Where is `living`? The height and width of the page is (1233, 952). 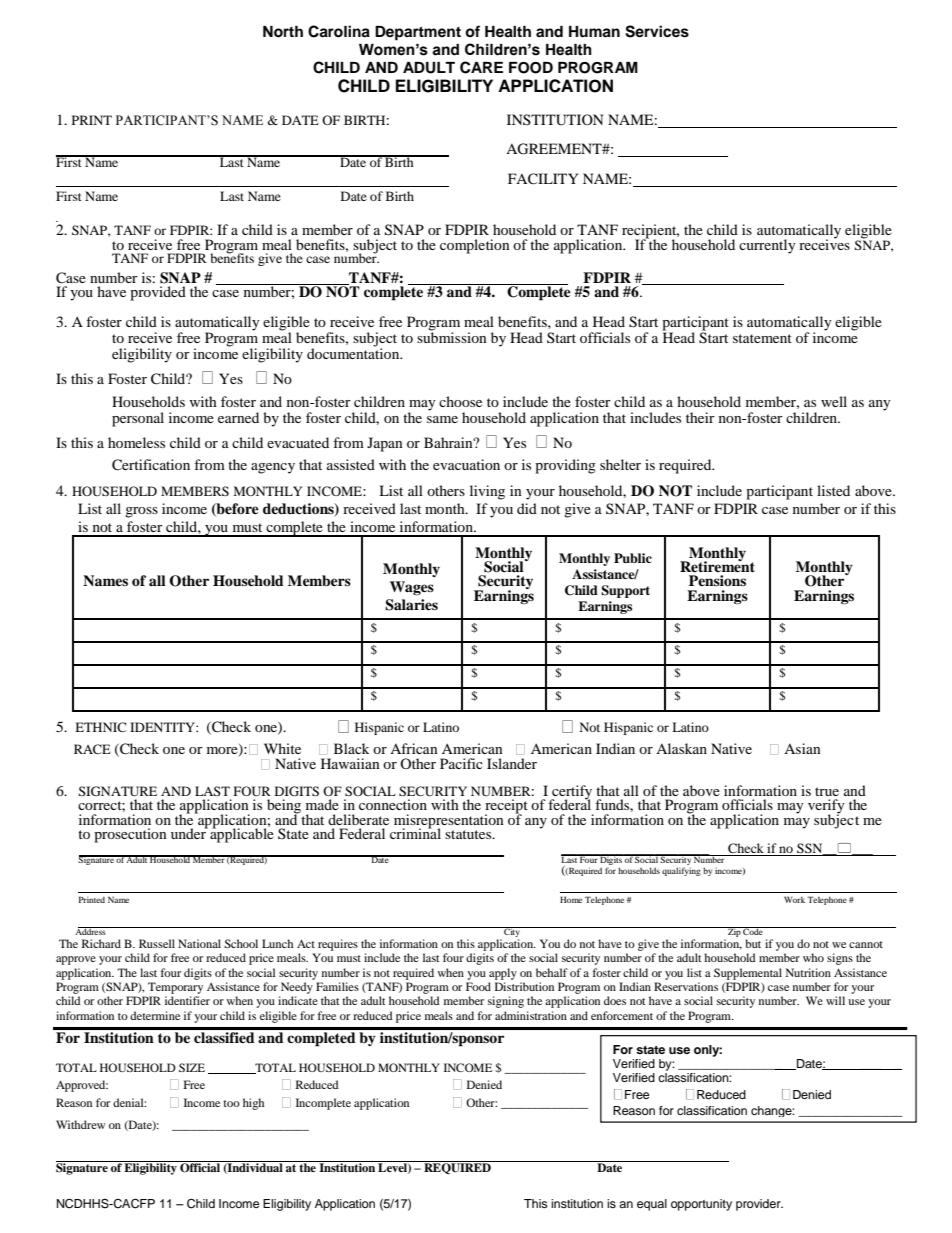
living is located at coordinates (487, 492).
